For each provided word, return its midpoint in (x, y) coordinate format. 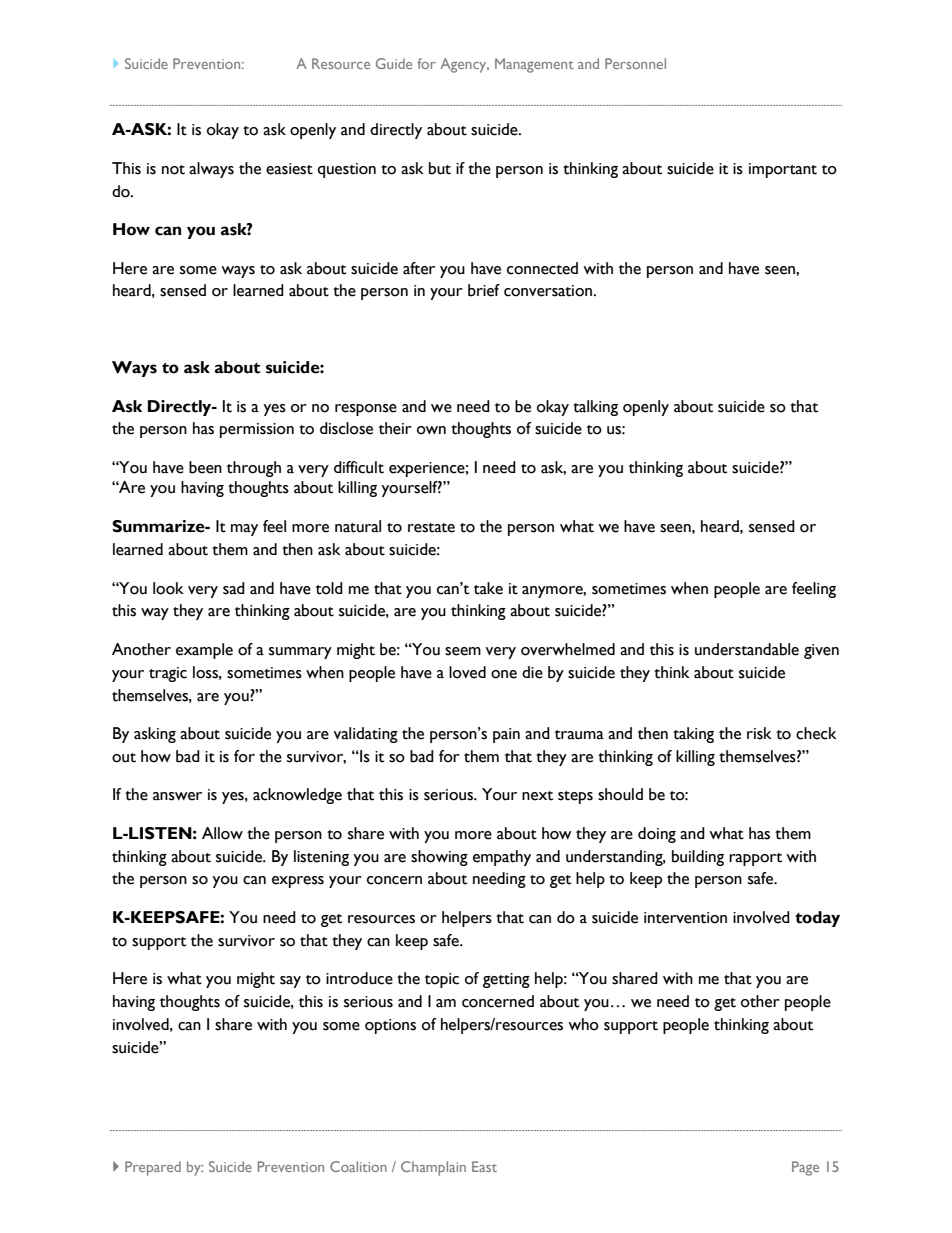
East (484, 1166)
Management (534, 65)
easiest (289, 169)
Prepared (153, 1168)
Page (805, 1168)
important (783, 170)
